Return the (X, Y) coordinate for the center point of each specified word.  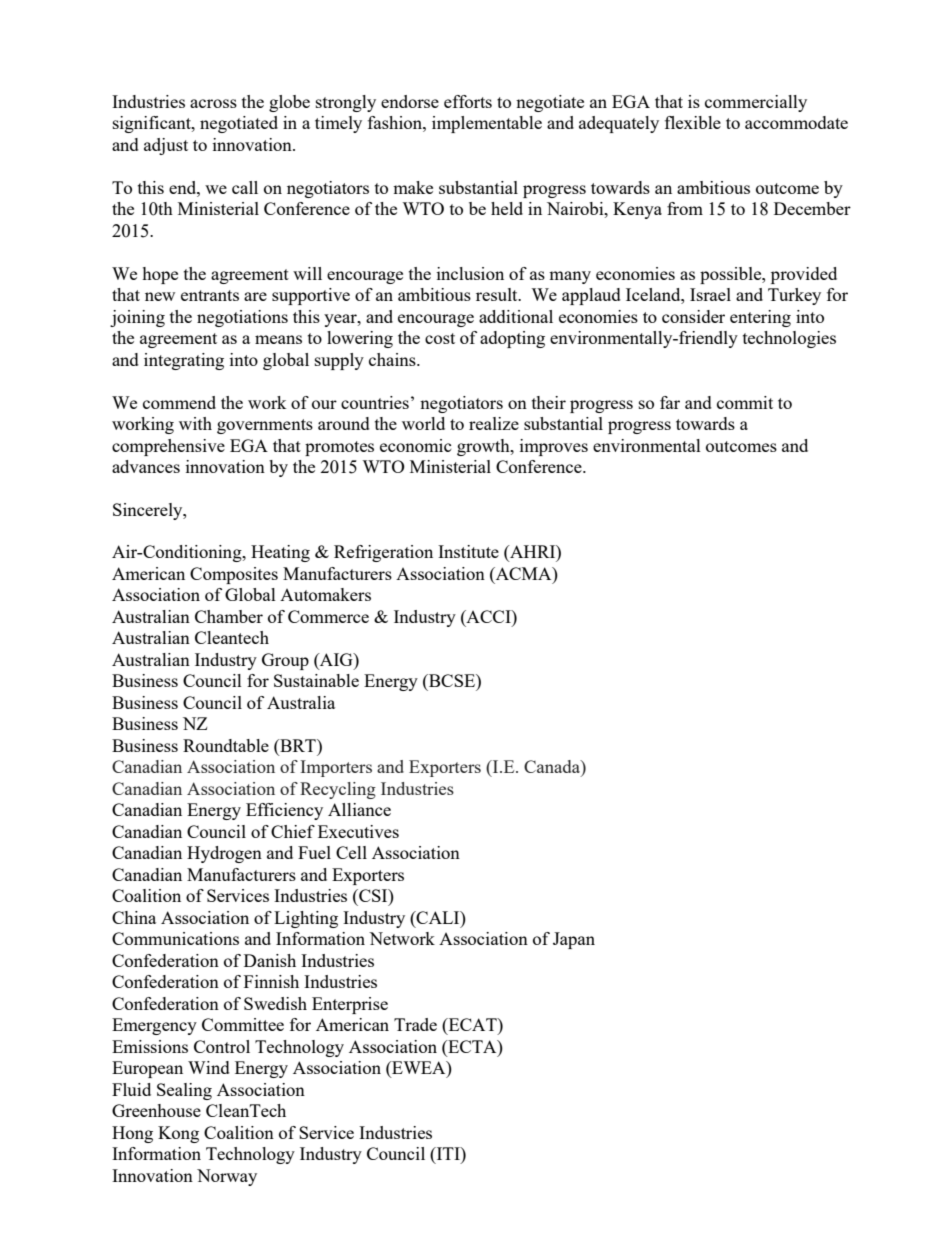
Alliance (359, 809)
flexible (693, 122)
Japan (574, 940)
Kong (178, 1134)
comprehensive (168, 447)
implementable (487, 124)
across (213, 103)
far (670, 402)
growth (484, 447)
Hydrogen (224, 854)
